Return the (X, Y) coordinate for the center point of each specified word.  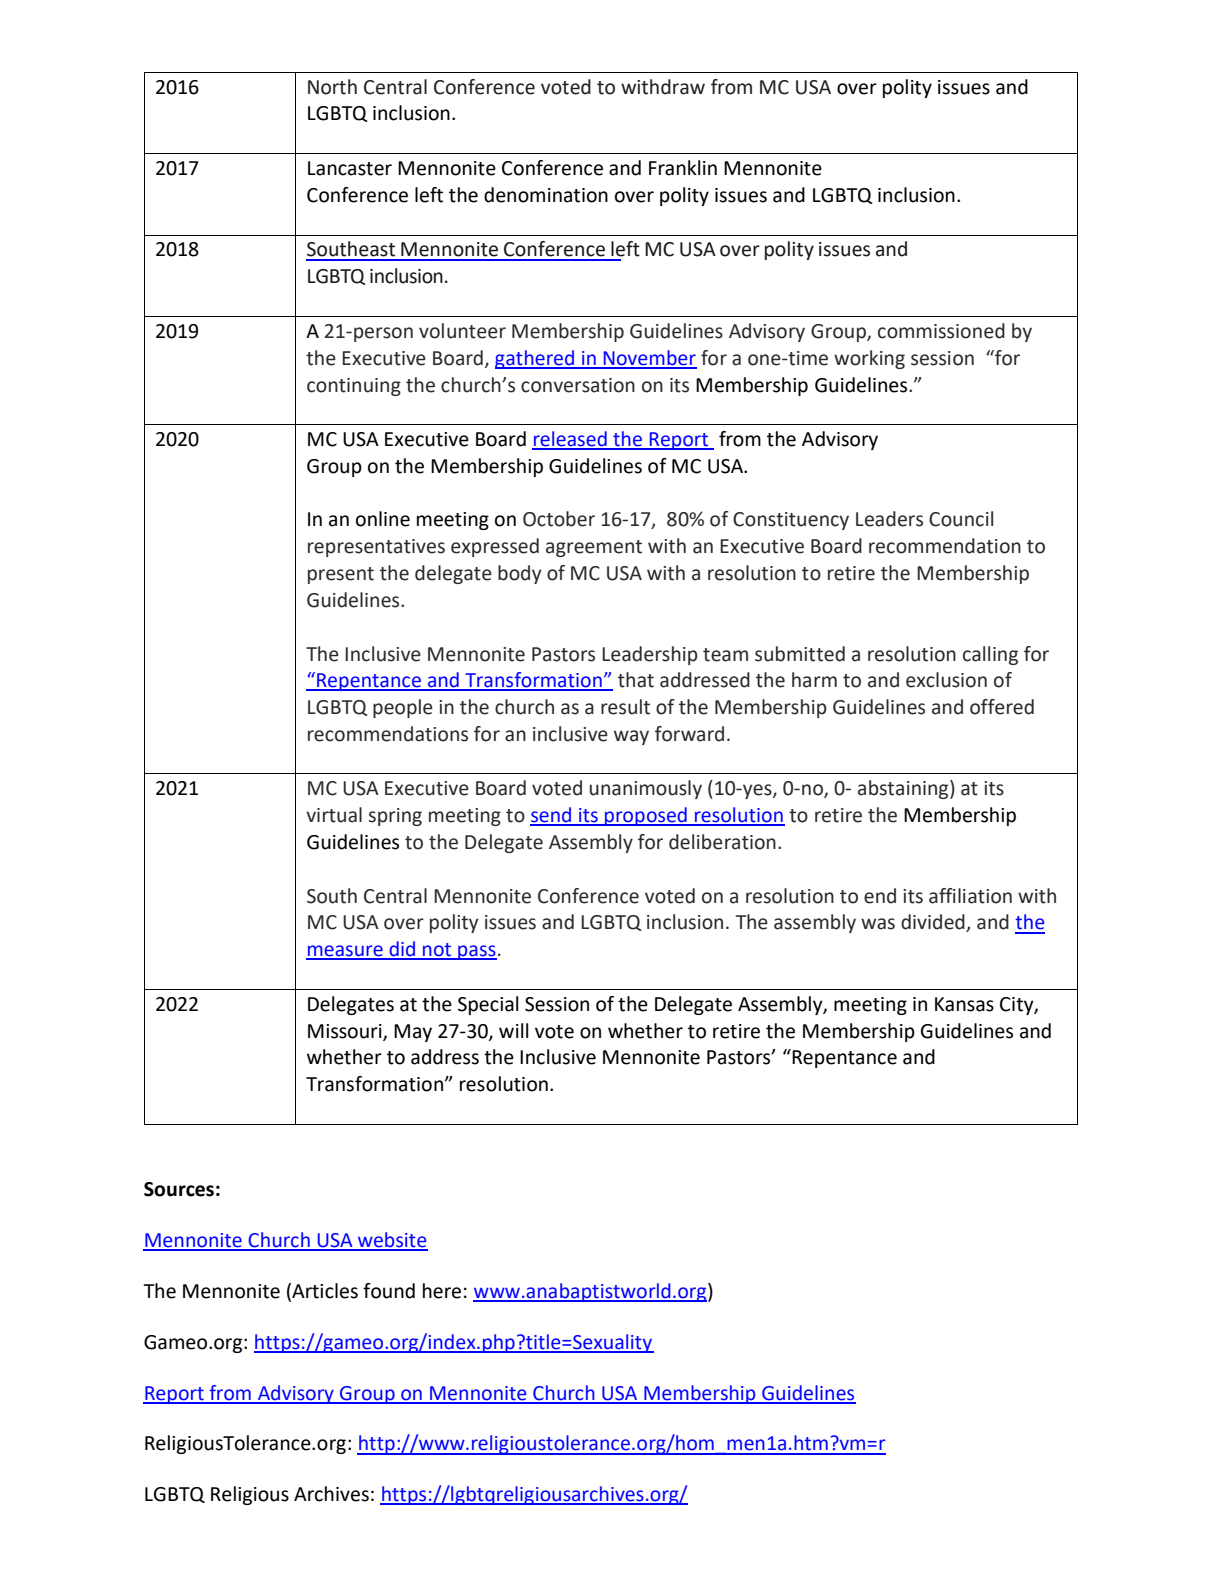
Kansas (964, 1004)
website (392, 1241)
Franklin (683, 168)
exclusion (946, 680)
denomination (546, 195)
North (332, 87)
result (625, 707)
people (403, 708)
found (389, 1291)
